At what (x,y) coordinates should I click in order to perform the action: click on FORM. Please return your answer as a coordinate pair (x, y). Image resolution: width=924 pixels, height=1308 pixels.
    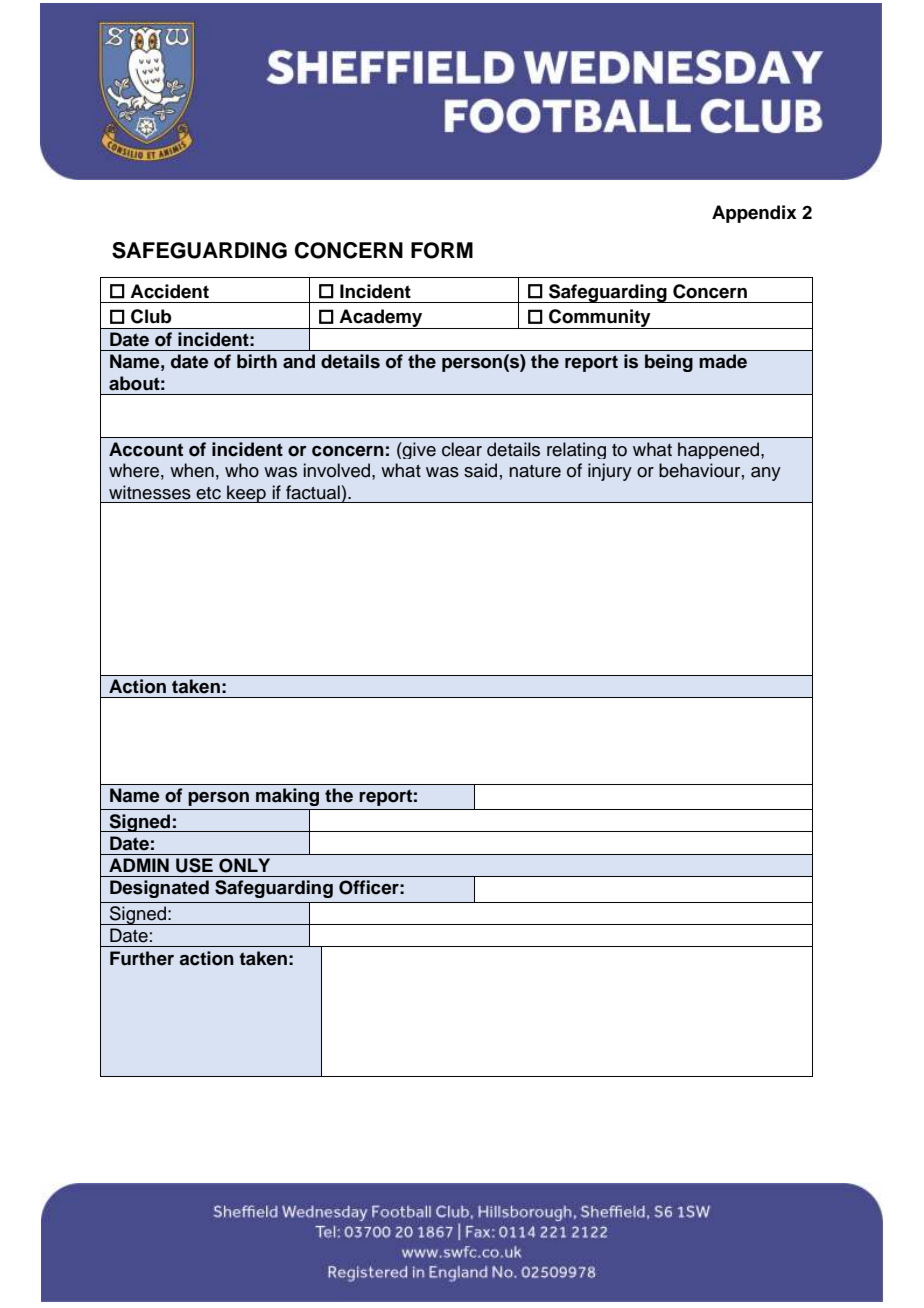
    Looking at the image, I should click on (442, 250).
